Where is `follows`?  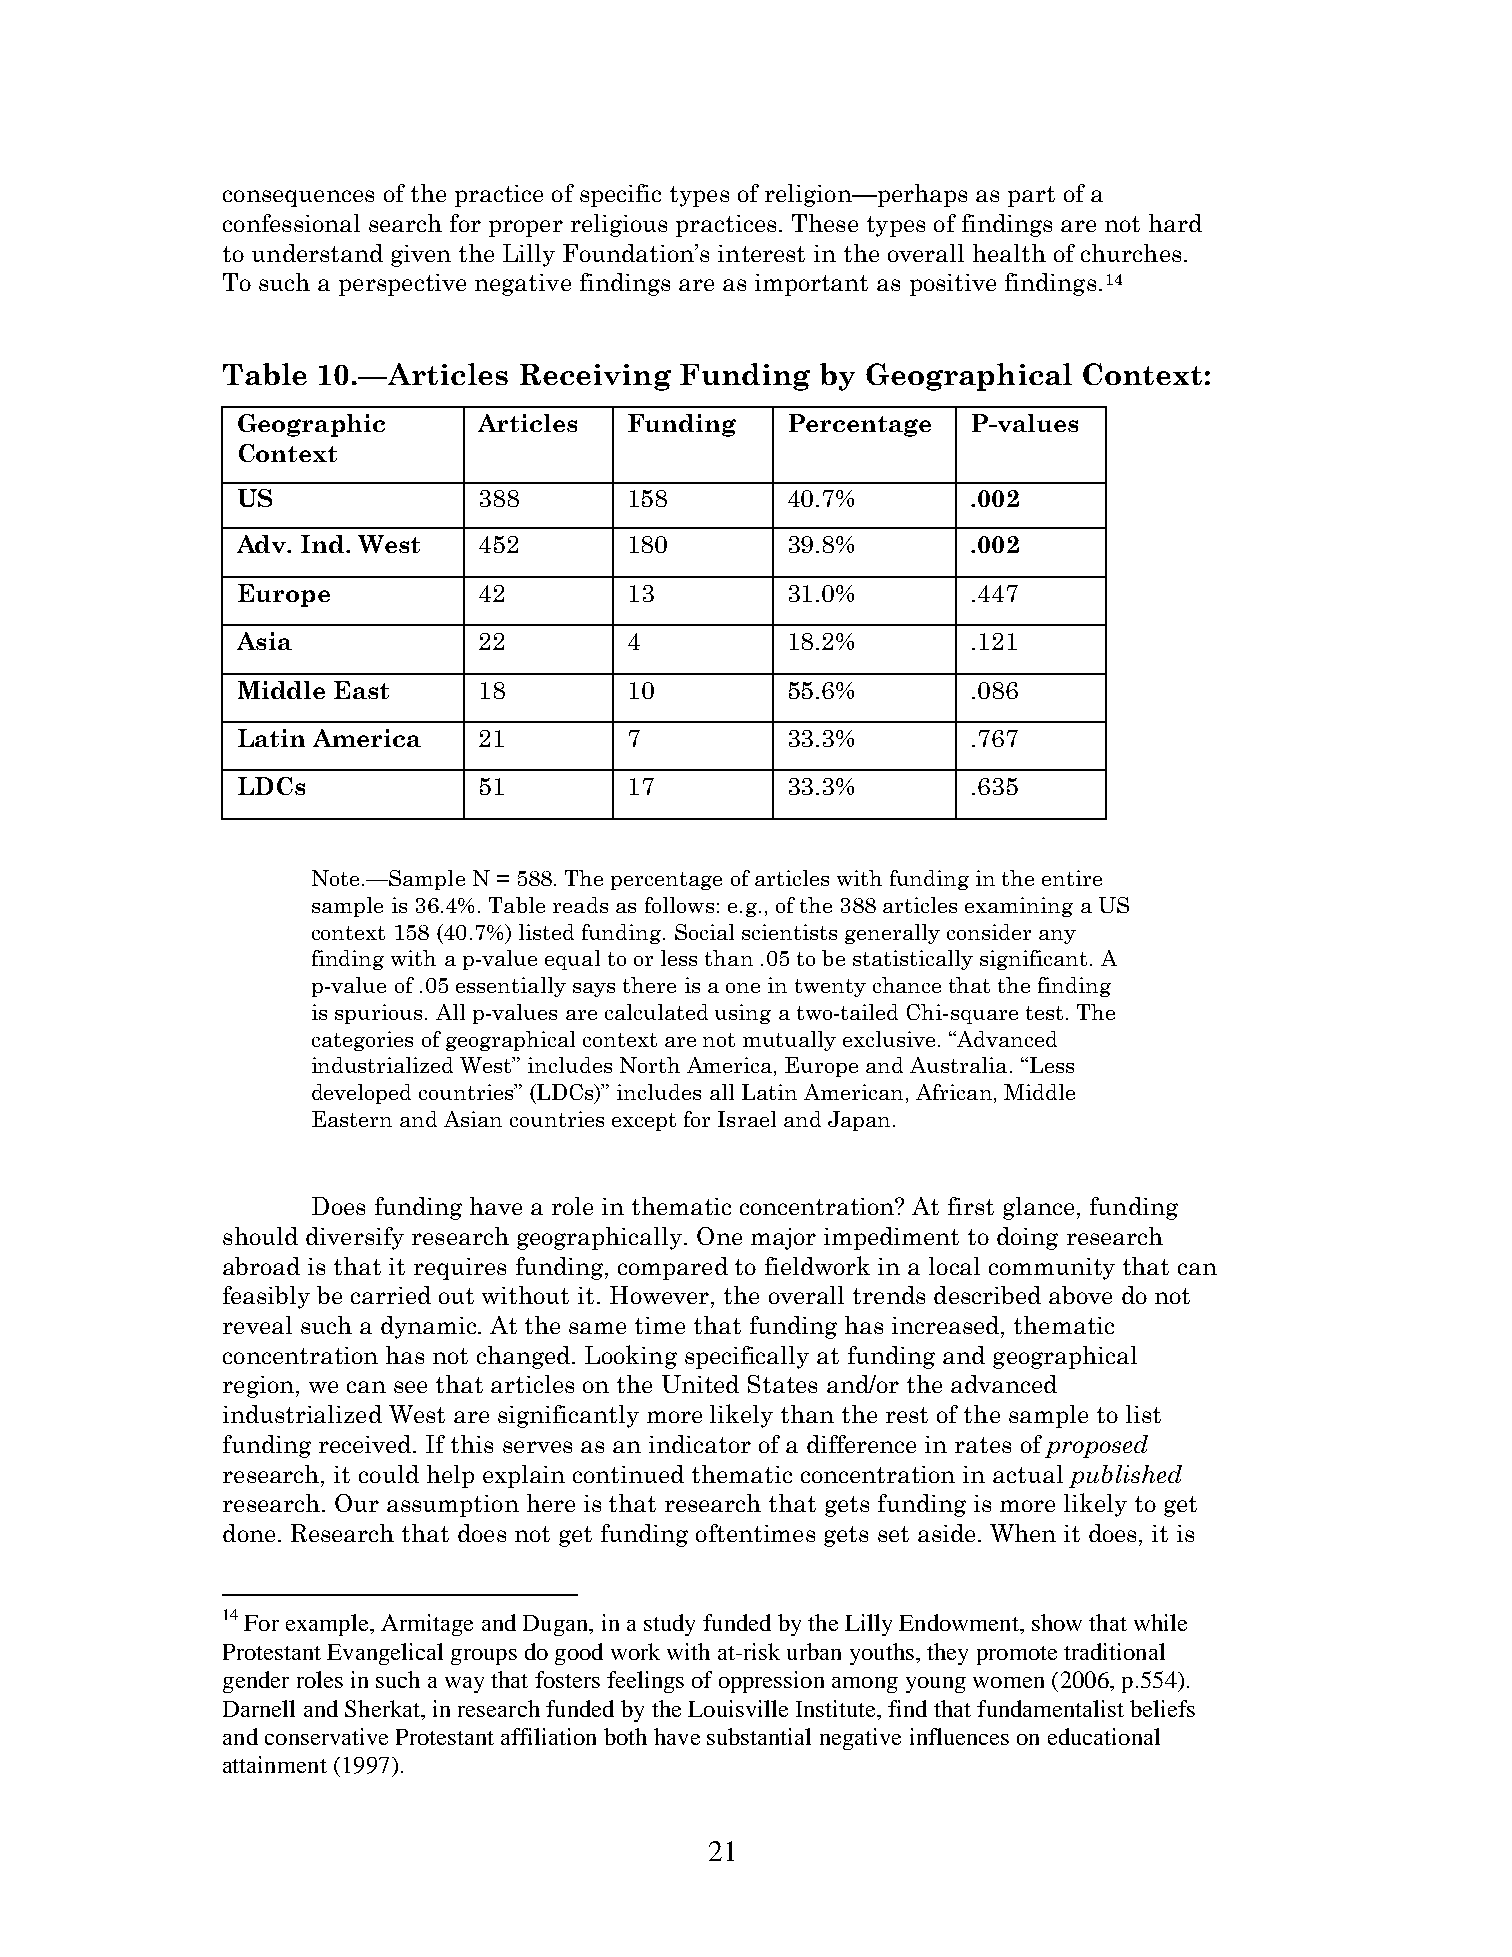
follows is located at coordinates (679, 905).
